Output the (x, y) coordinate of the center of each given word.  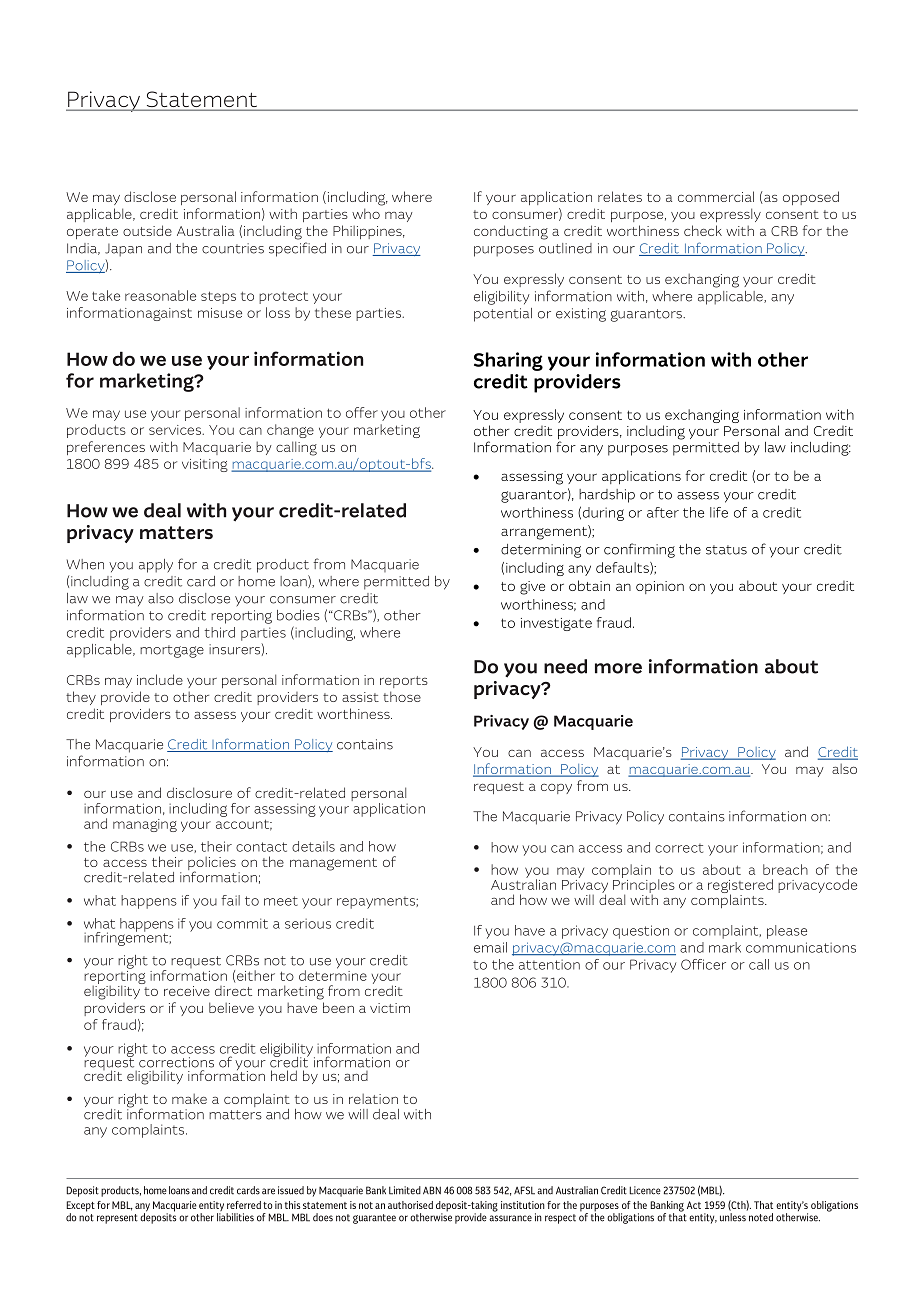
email (490, 947)
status (726, 550)
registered (740, 887)
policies (212, 865)
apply (156, 566)
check (703, 230)
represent (117, 1219)
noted (761, 1217)
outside (147, 230)
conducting (511, 232)
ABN (432, 1190)
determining (541, 551)
